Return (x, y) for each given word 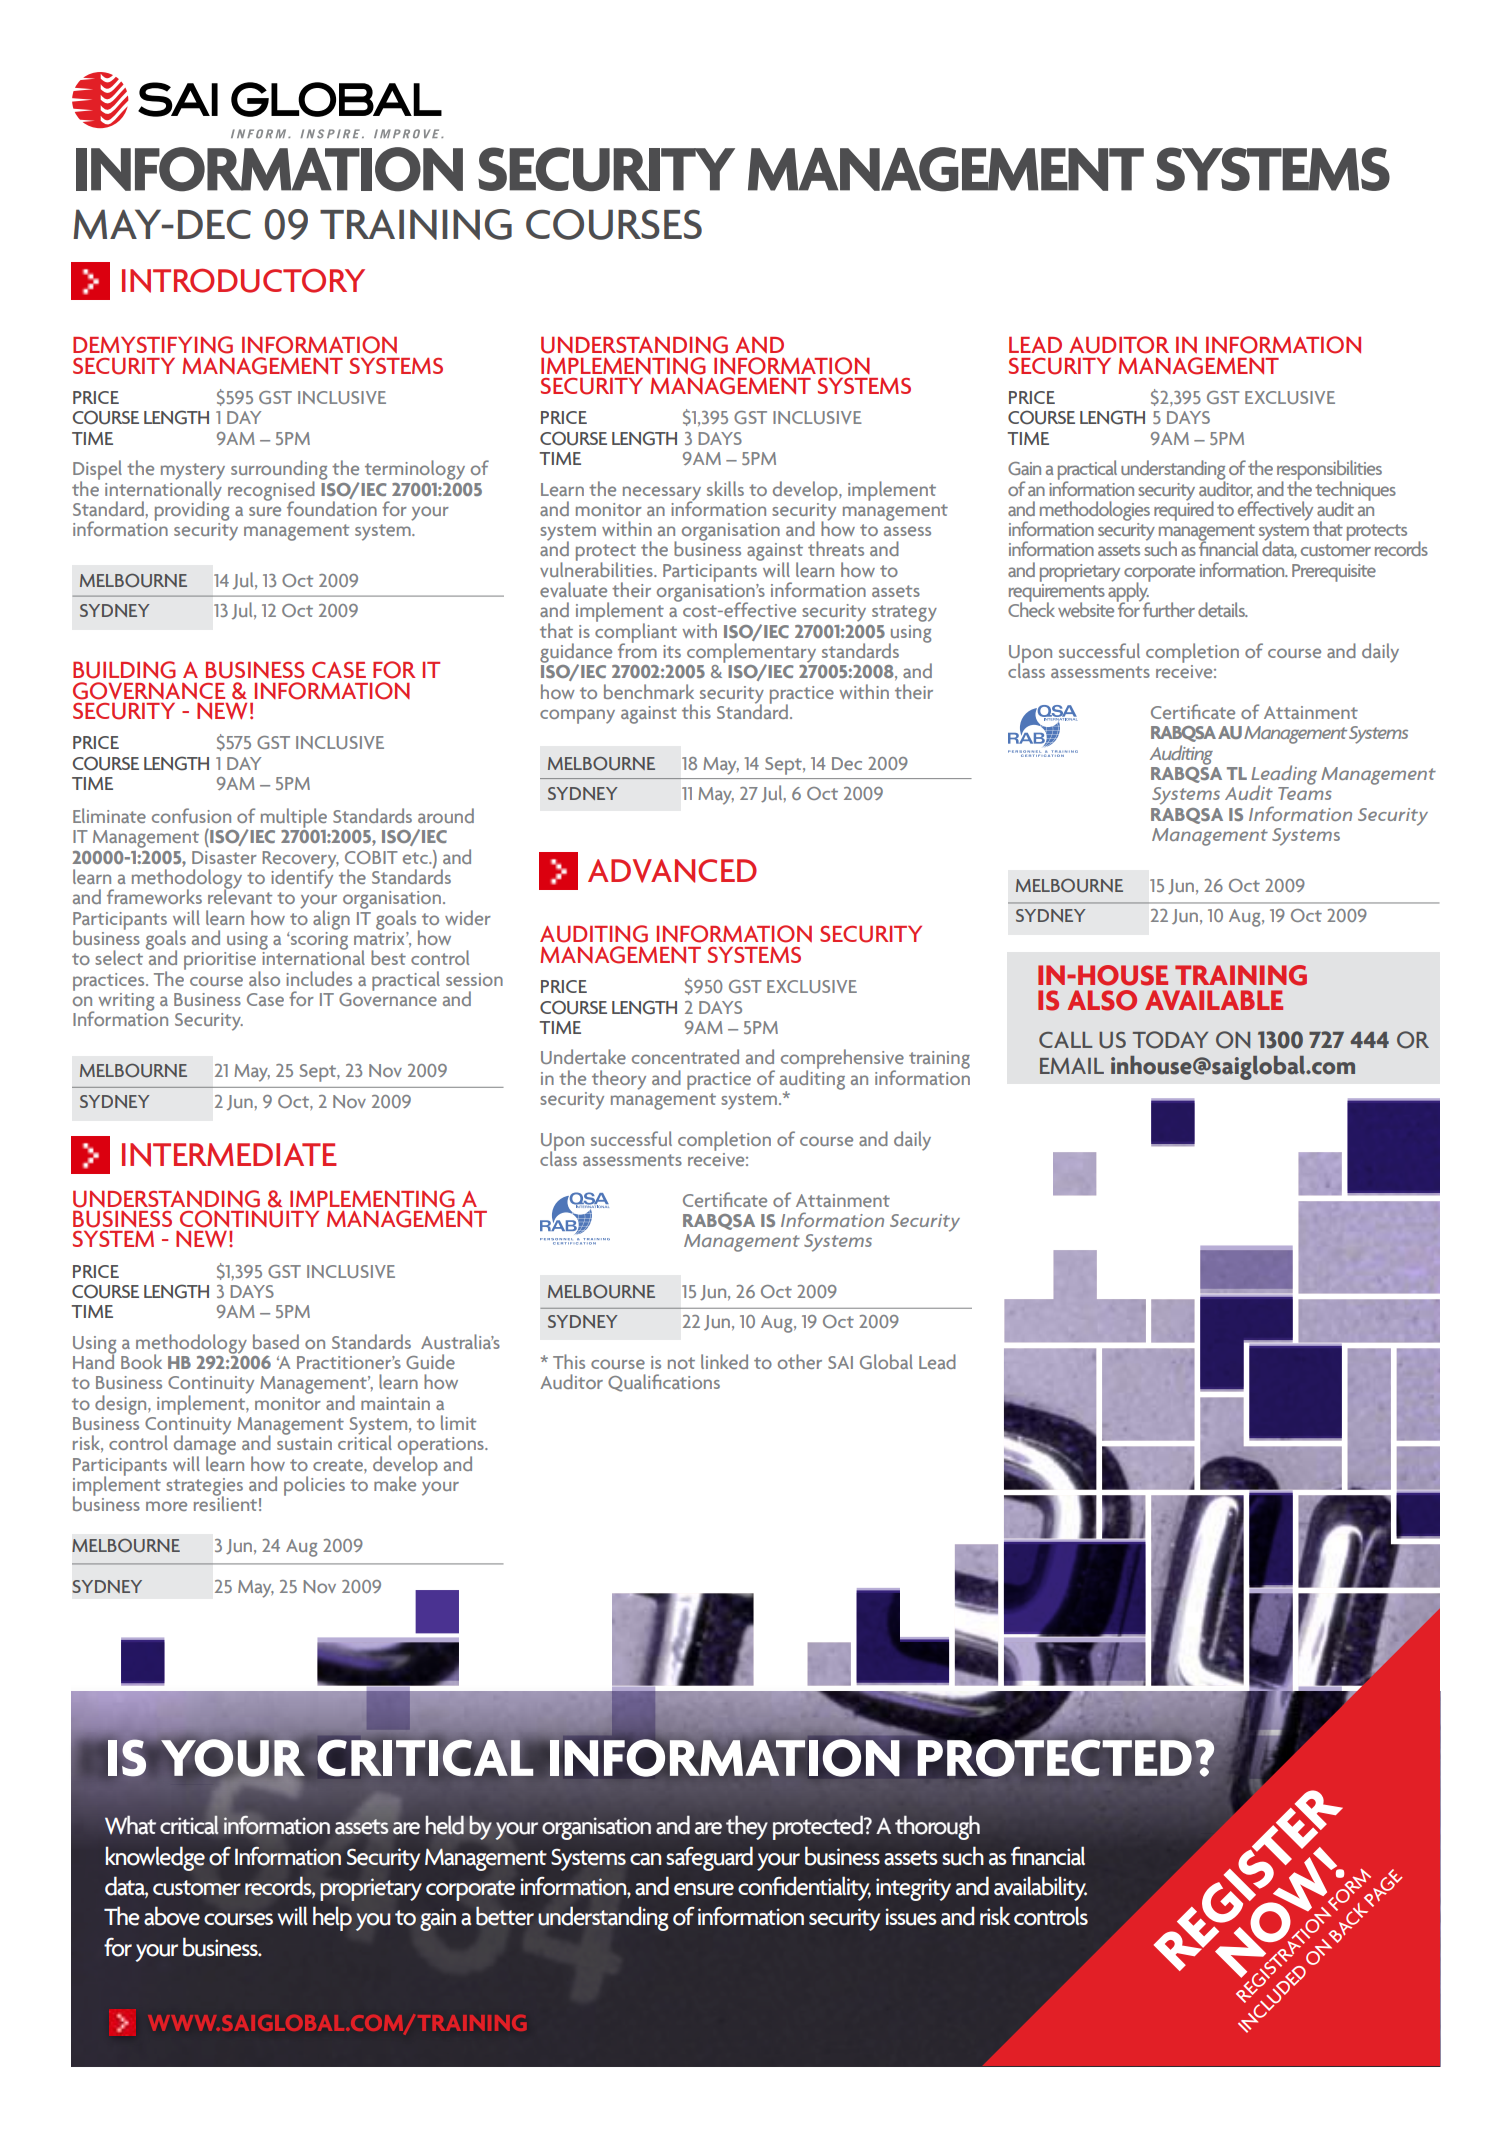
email (1072, 1066)
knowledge (155, 1858)
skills (725, 488)
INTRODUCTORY (243, 280)
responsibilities (1329, 471)
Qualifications (664, 1383)
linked (724, 1361)
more (166, 1506)
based (276, 1341)
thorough (937, 1827)
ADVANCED (672, 871)
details (1222, 609)
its (672, 651)
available (1214, 1000)
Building (124, 670)
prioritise (220, 961)
